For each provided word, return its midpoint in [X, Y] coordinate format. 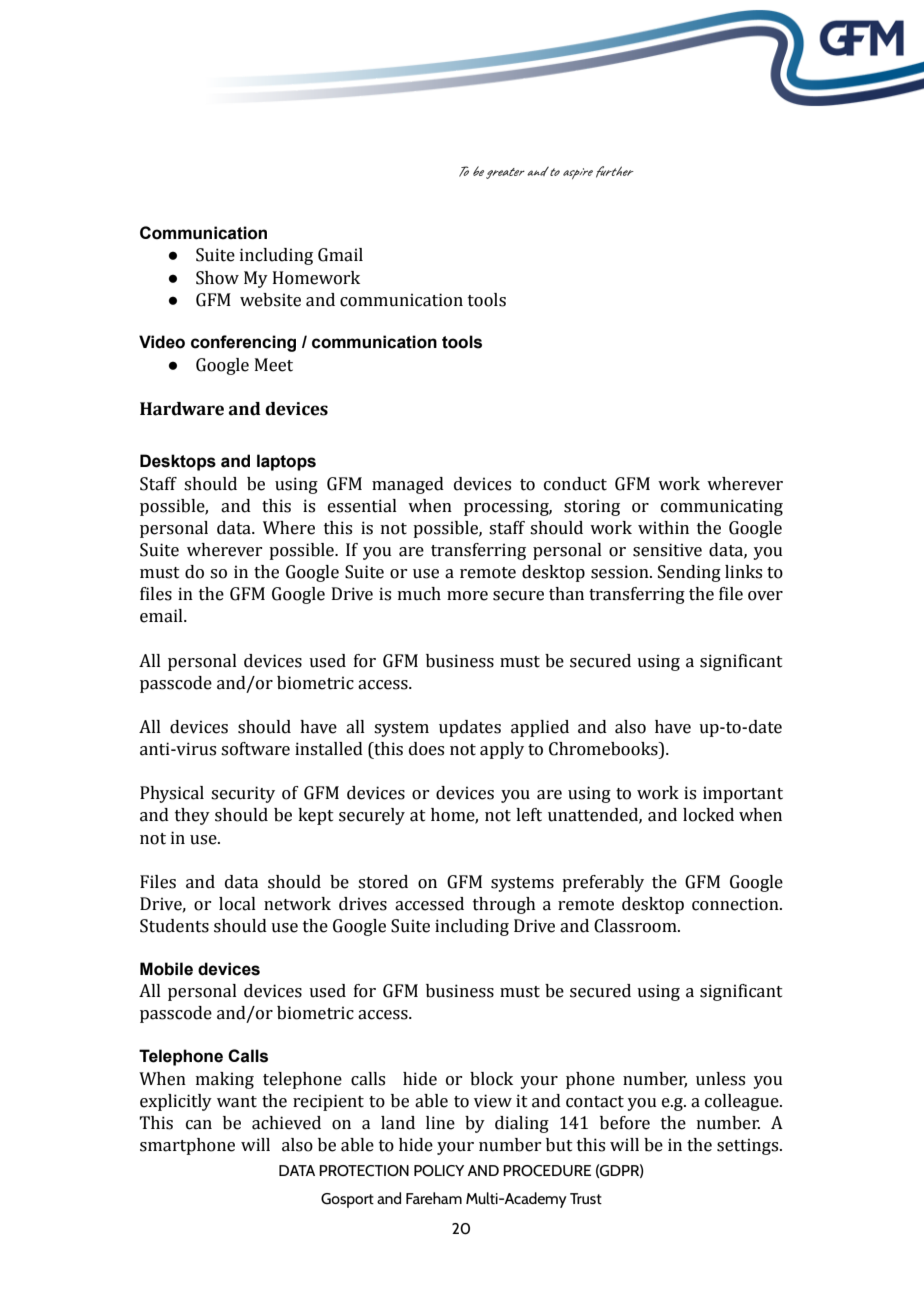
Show [217, 278]
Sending [689, 573]
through [504, 905]
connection [736, 904]
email [162, 616]
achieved [286, 1123]
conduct [575, 484]
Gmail [340, 255]
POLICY [439, 1171]
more [467, 596]
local [237, 904]
